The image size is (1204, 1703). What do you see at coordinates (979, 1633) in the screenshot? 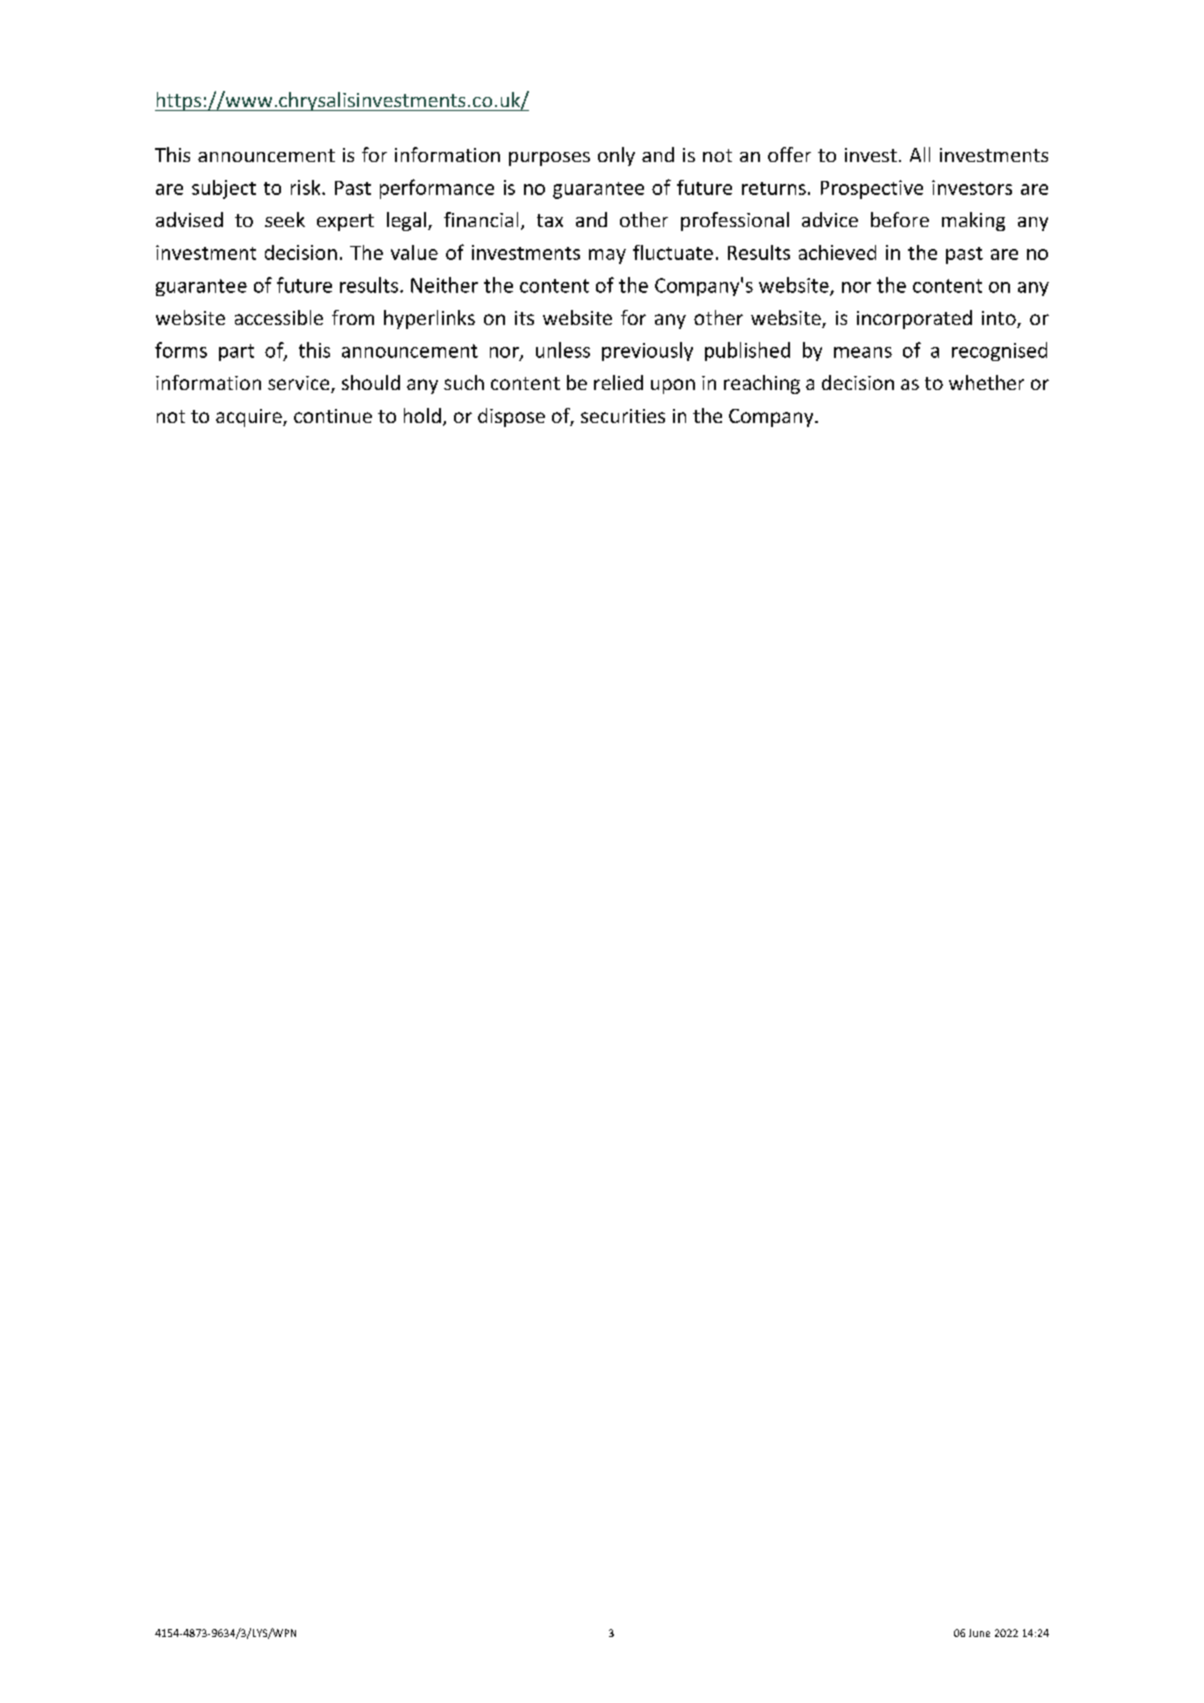
I see `June` at bounding box center [979, 1633].
